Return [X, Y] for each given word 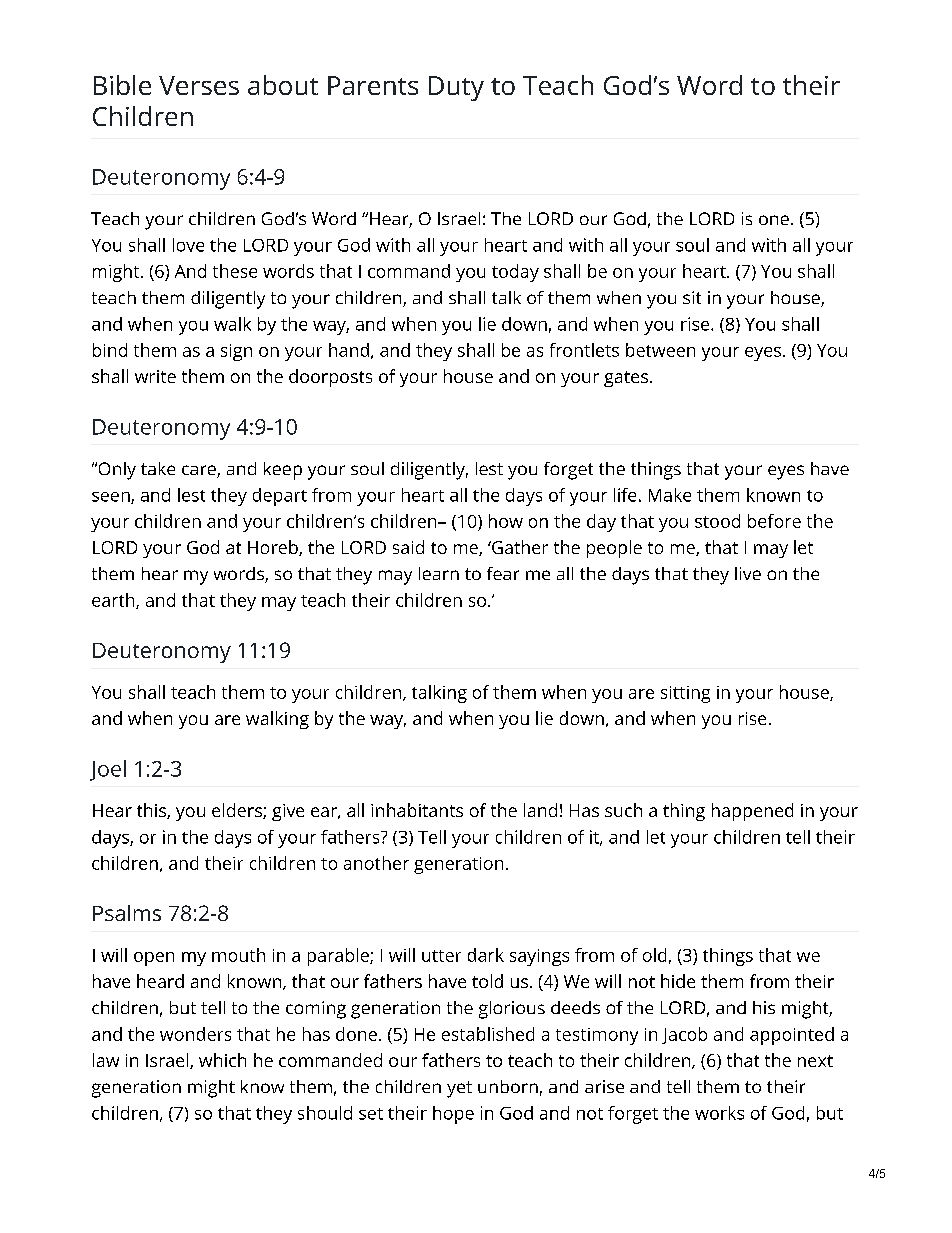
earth [114, 601]
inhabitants [417, 810]
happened [752, 812]
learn [439, 573]
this [152, 811]
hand [349, 350]
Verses [199, 85]
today [515, 273]
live [748, 573]
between [660, 350]
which [222, 1060]
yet [459, 1089]
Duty [456, 88]
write [155, 376]
